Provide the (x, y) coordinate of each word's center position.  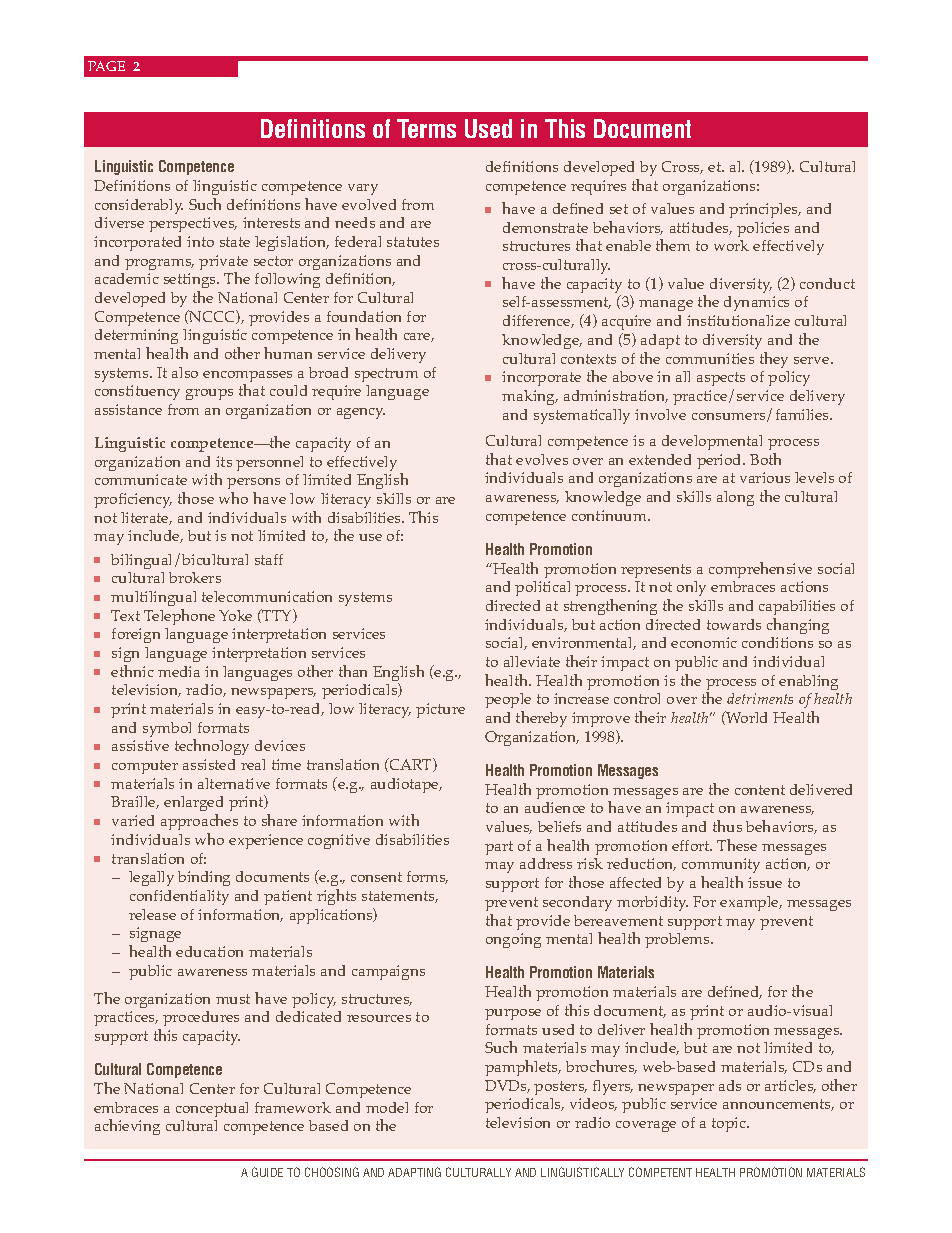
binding (204, 878)
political (542, 588)
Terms (426, 128)
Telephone (179, 617)
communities (710, 358)
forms (427, 877)
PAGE (106, 66)
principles (764, 210)
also (185, 372)
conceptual (212, 1109)
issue (765, 882)
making (530, 397)
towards (734, 624)
